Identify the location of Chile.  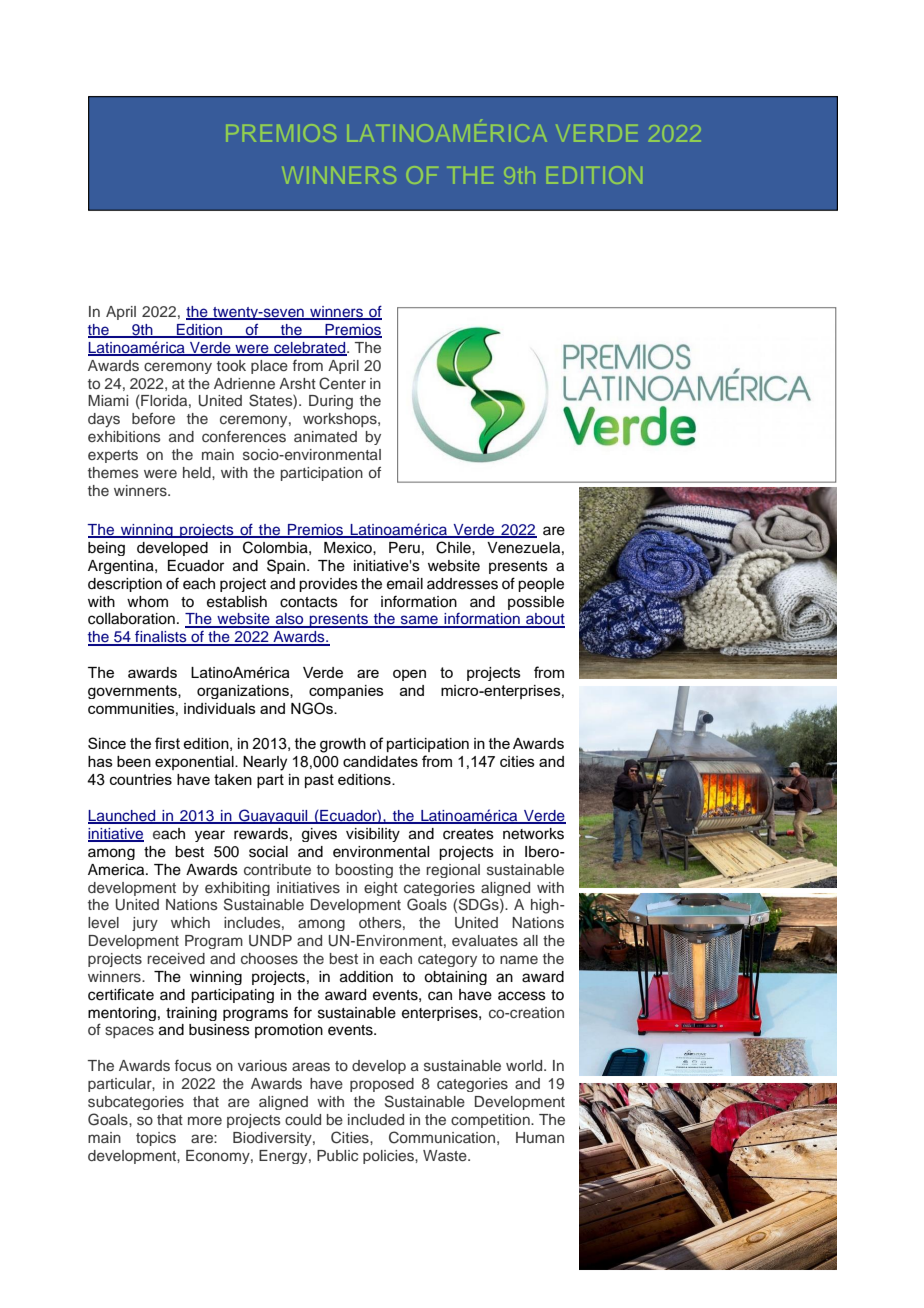
(454, 547).
